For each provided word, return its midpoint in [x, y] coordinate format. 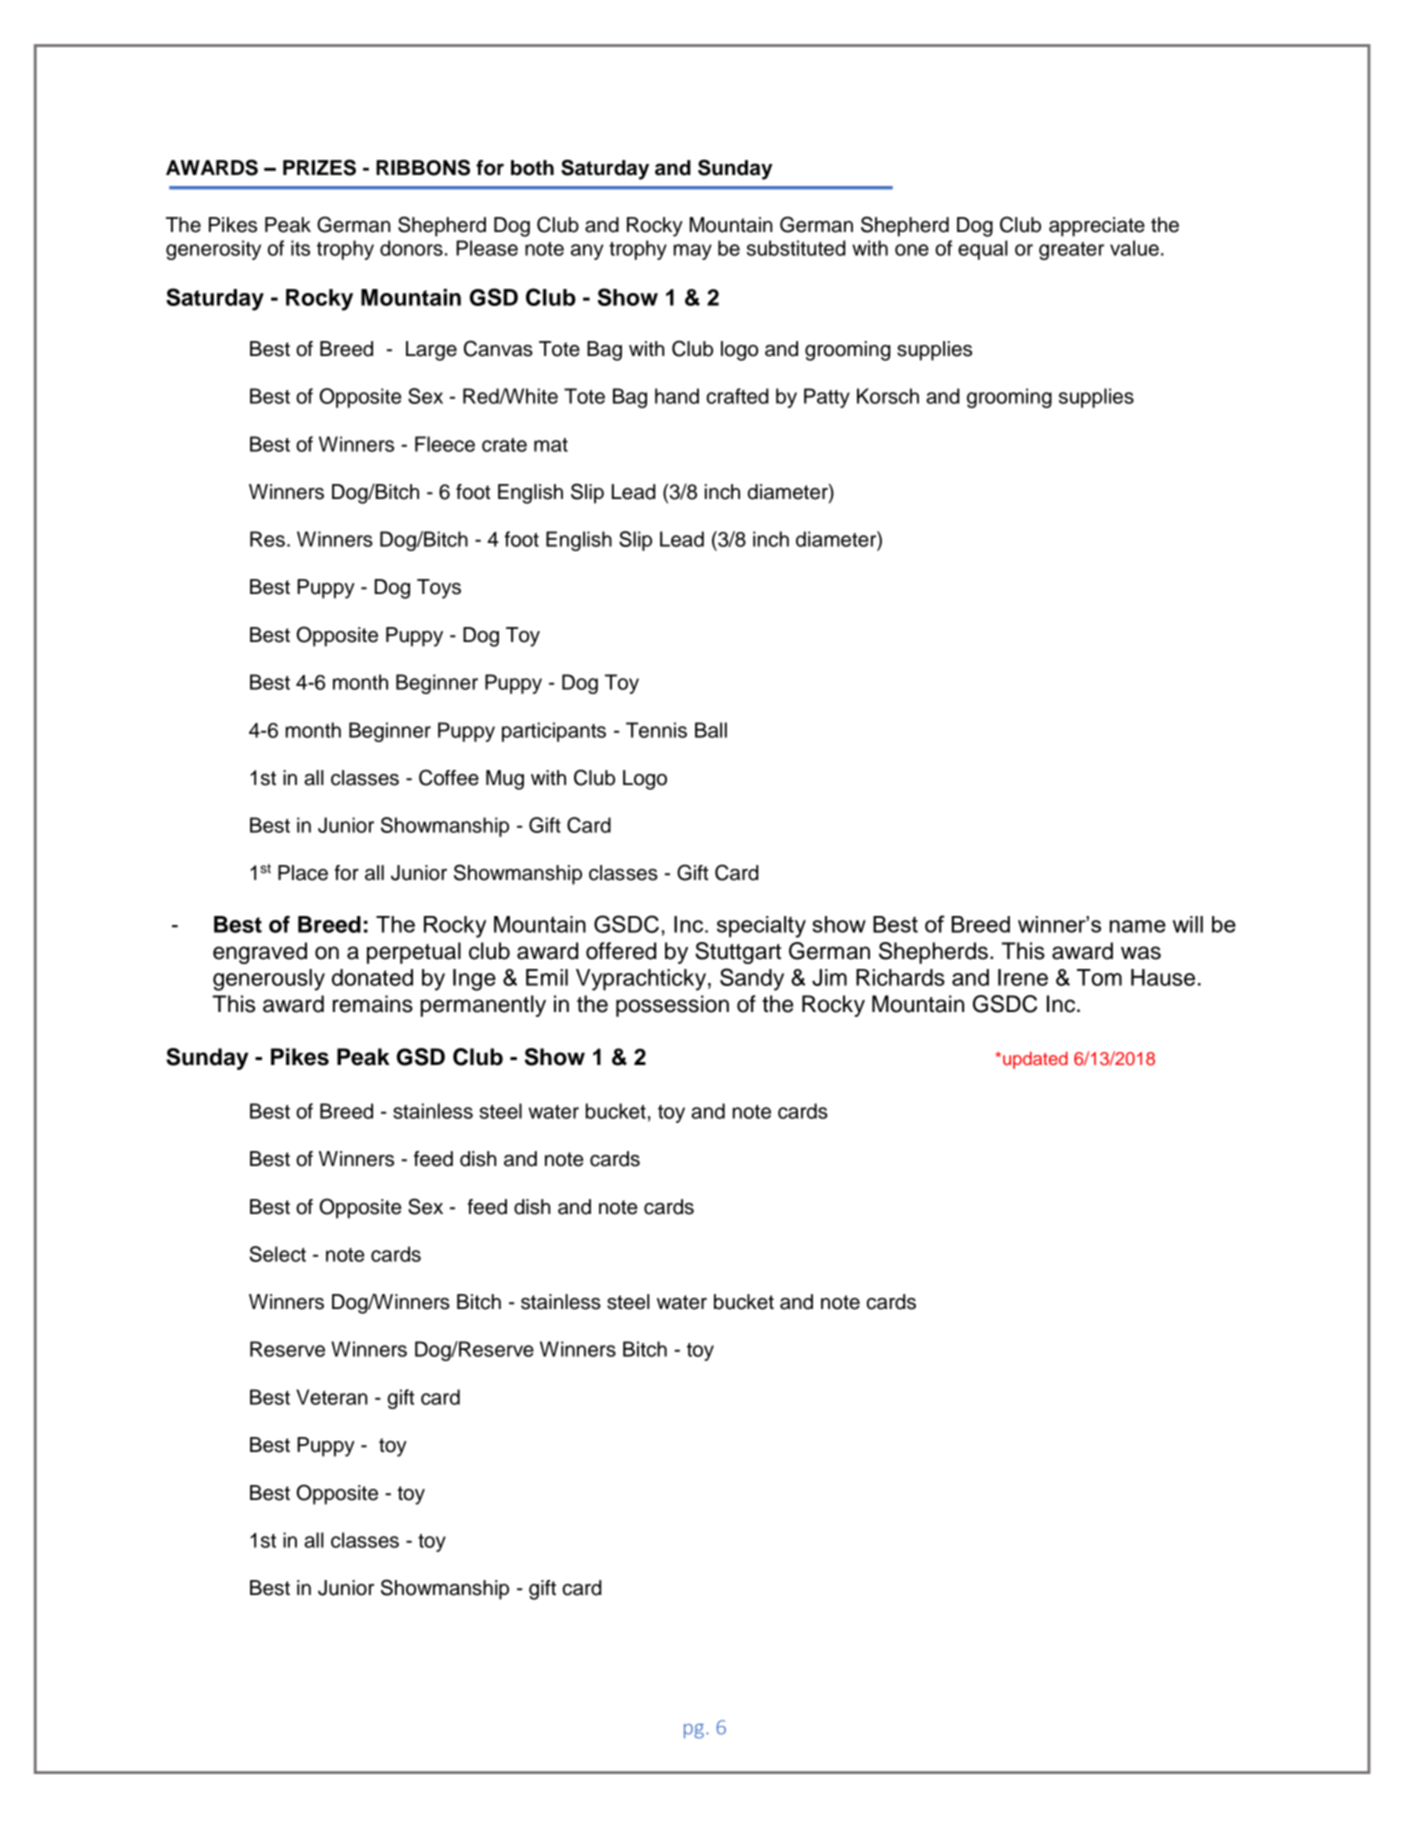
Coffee [449, 777]
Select [277, 1254]
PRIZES [319, 167]
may [693, 252]
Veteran [332, 1397]
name [1138, 926]
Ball [711, 730]
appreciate [1097, 227]
